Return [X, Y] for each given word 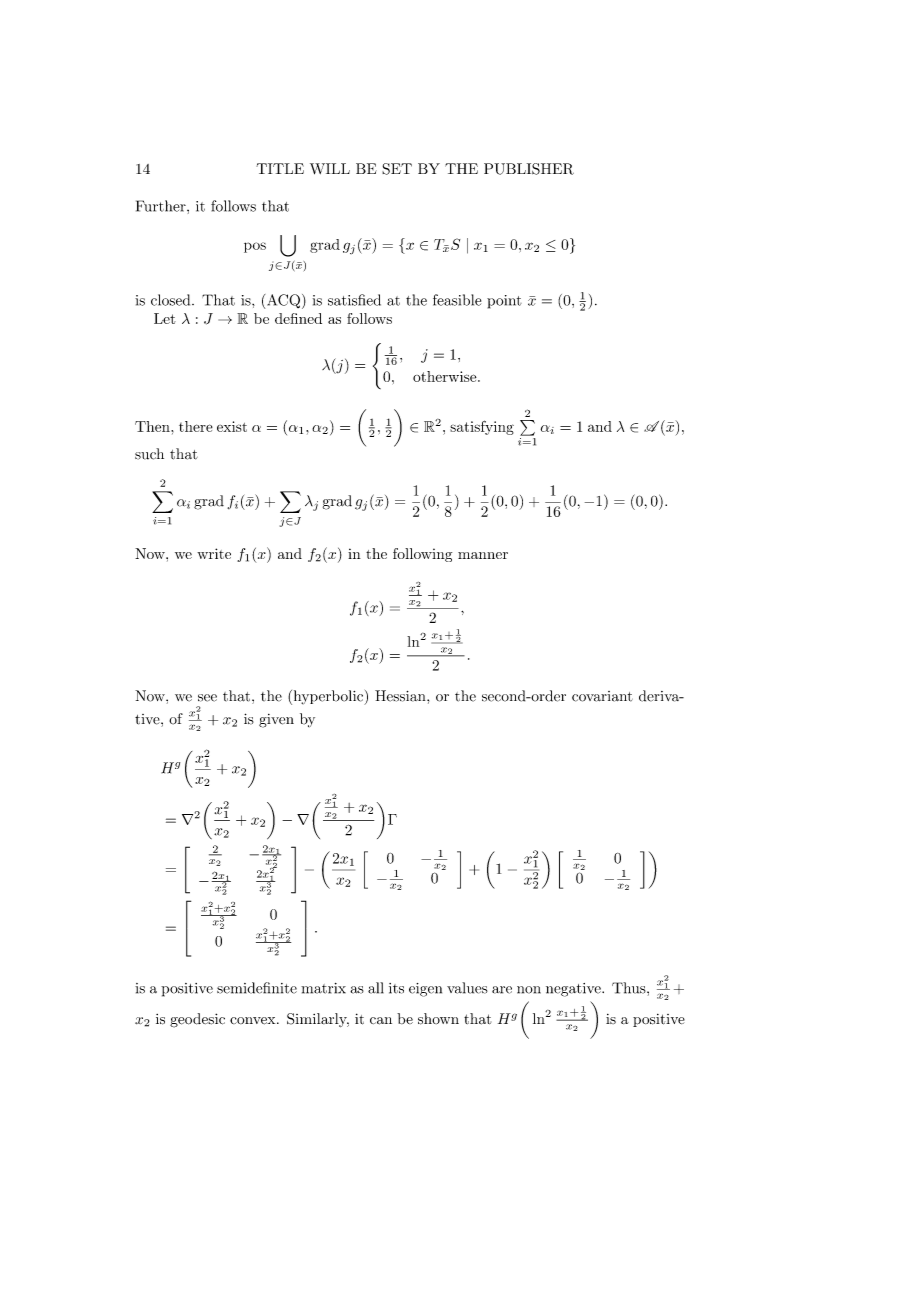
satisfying [482, 427]
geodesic [197, 1020]
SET [397, 169]
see [207, 698]
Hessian [401, 696]
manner [483, 555]
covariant [602, 696]
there [196, 426]
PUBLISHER [529, 169]
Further [162, 206]
